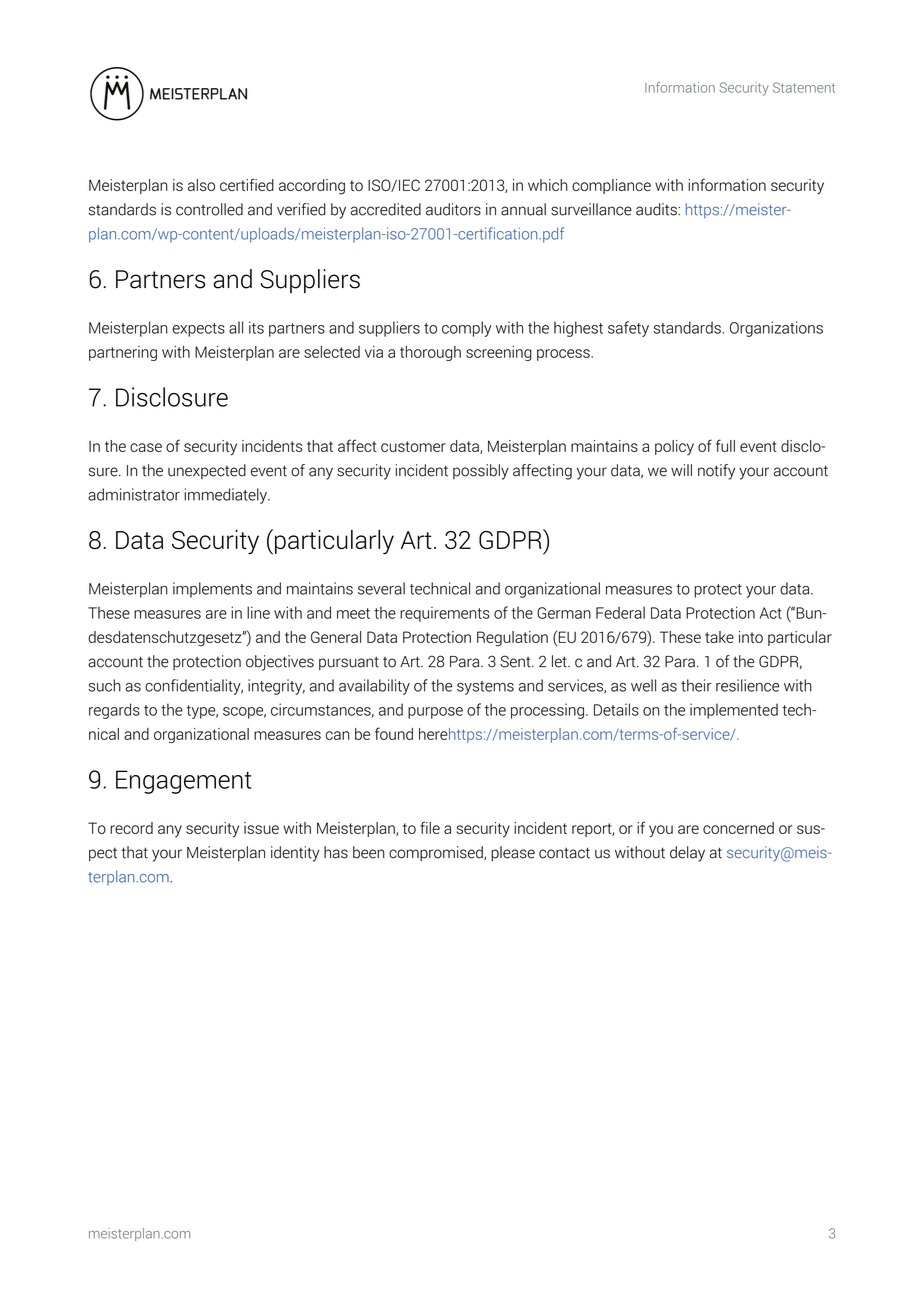  Describe the element at coordinates (226, 496) in the screenshot. I see `immediately` at that location.
